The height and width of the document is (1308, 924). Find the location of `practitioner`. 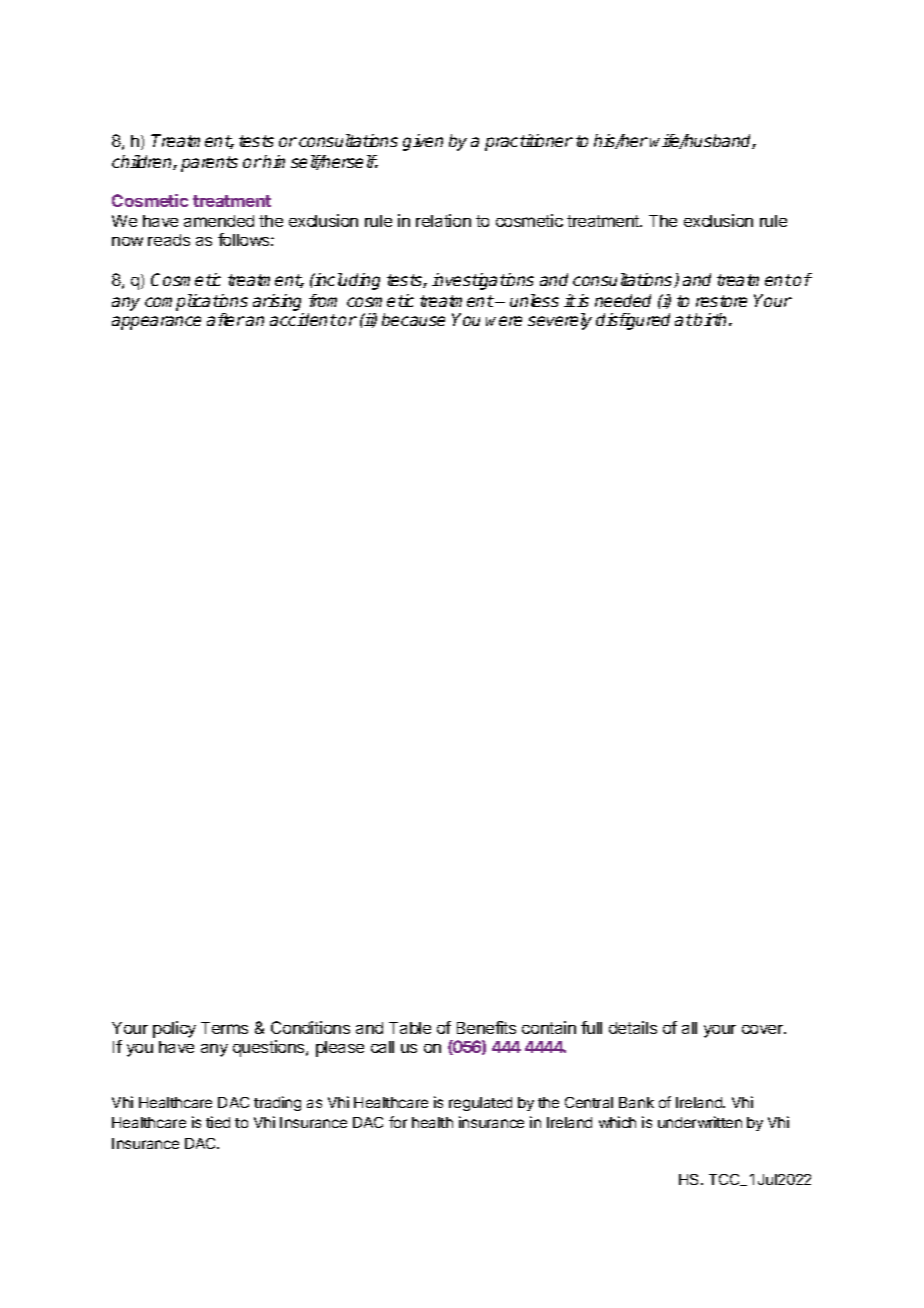

practitioner is located at coordinates (529, 142).
